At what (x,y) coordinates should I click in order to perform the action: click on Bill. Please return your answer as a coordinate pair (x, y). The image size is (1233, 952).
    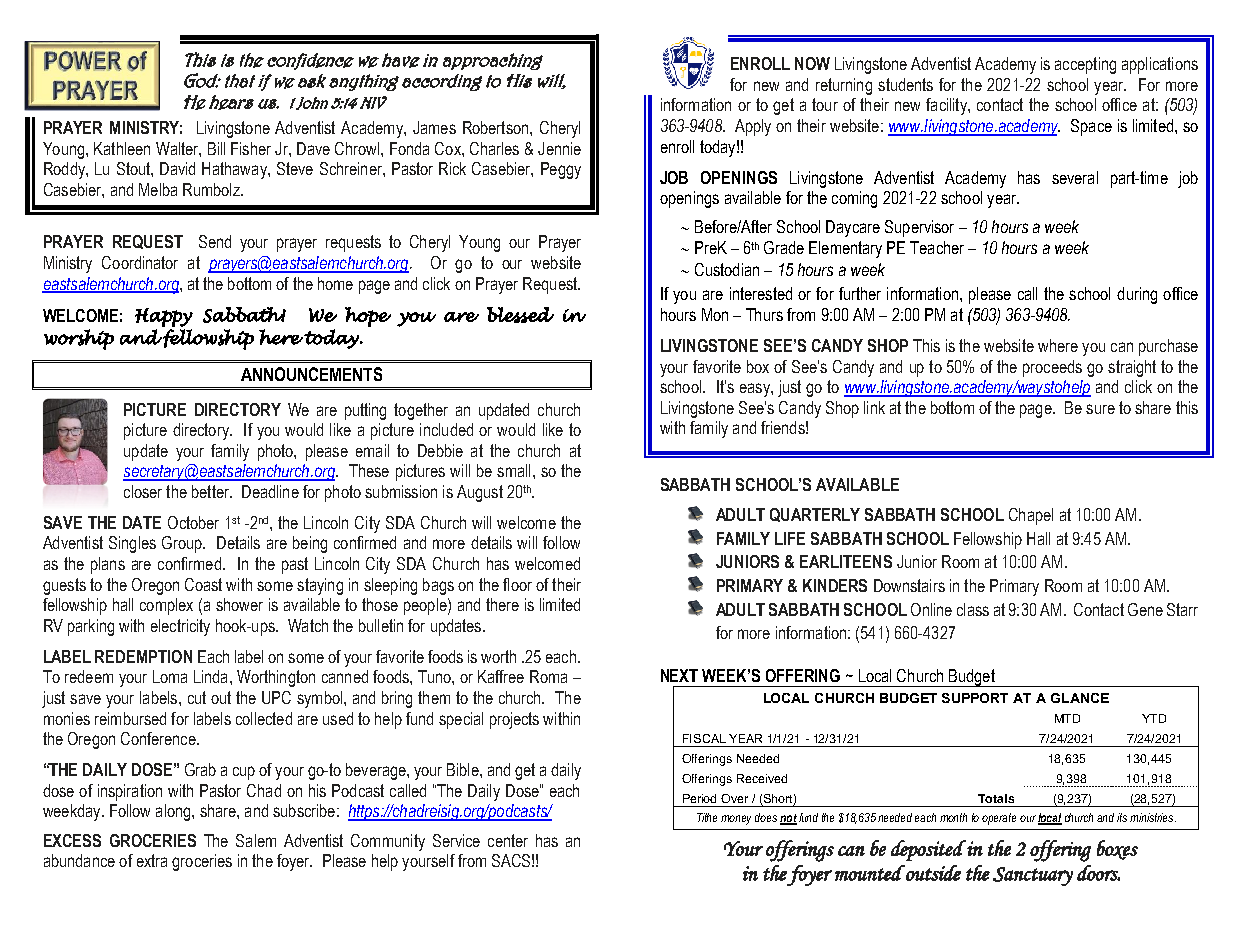
    Looking at the image, I should click on (216, 148).
